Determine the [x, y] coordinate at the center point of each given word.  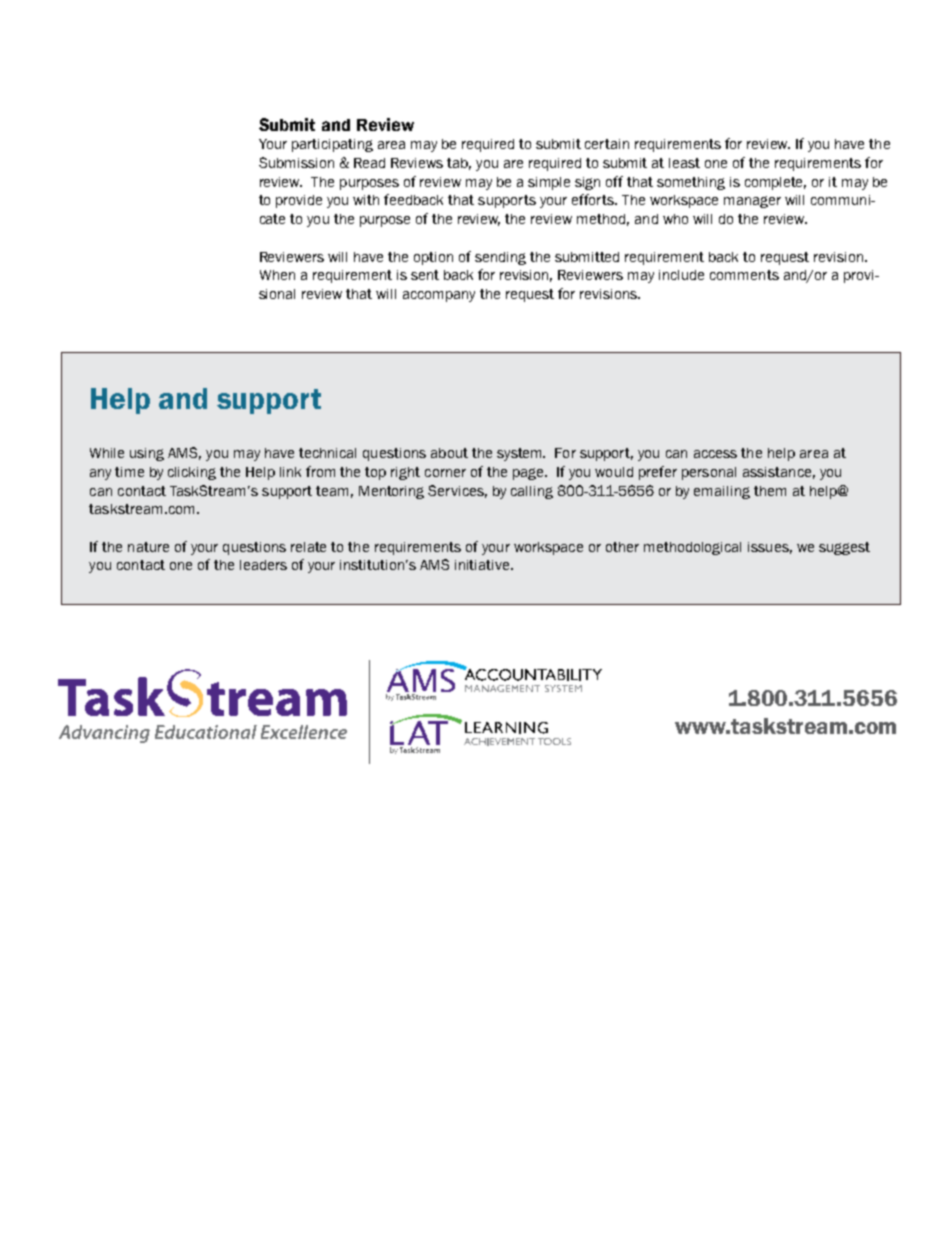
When [277, 275]
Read [369, 163]
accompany [439, 296]
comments [744, 275]
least [684, 163]
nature [148, 547]
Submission [296, 162]
